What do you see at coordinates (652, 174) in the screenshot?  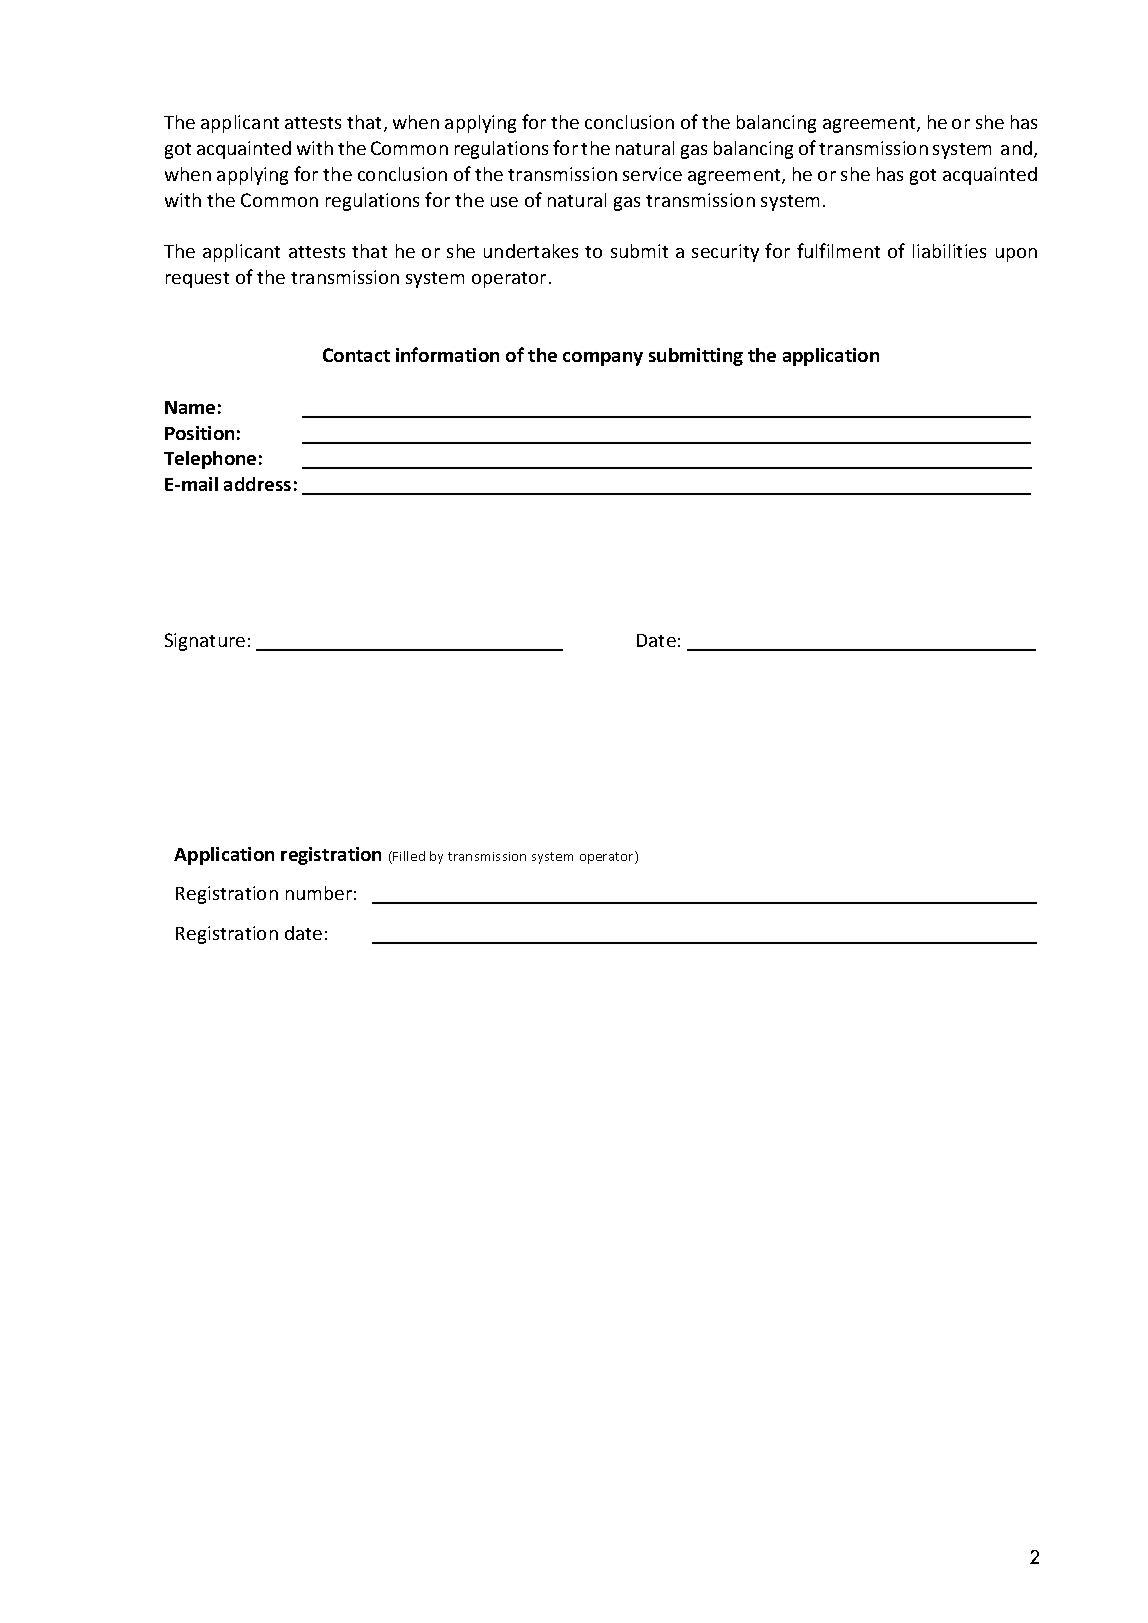 I see `service` at bounding box center [652, 174].
